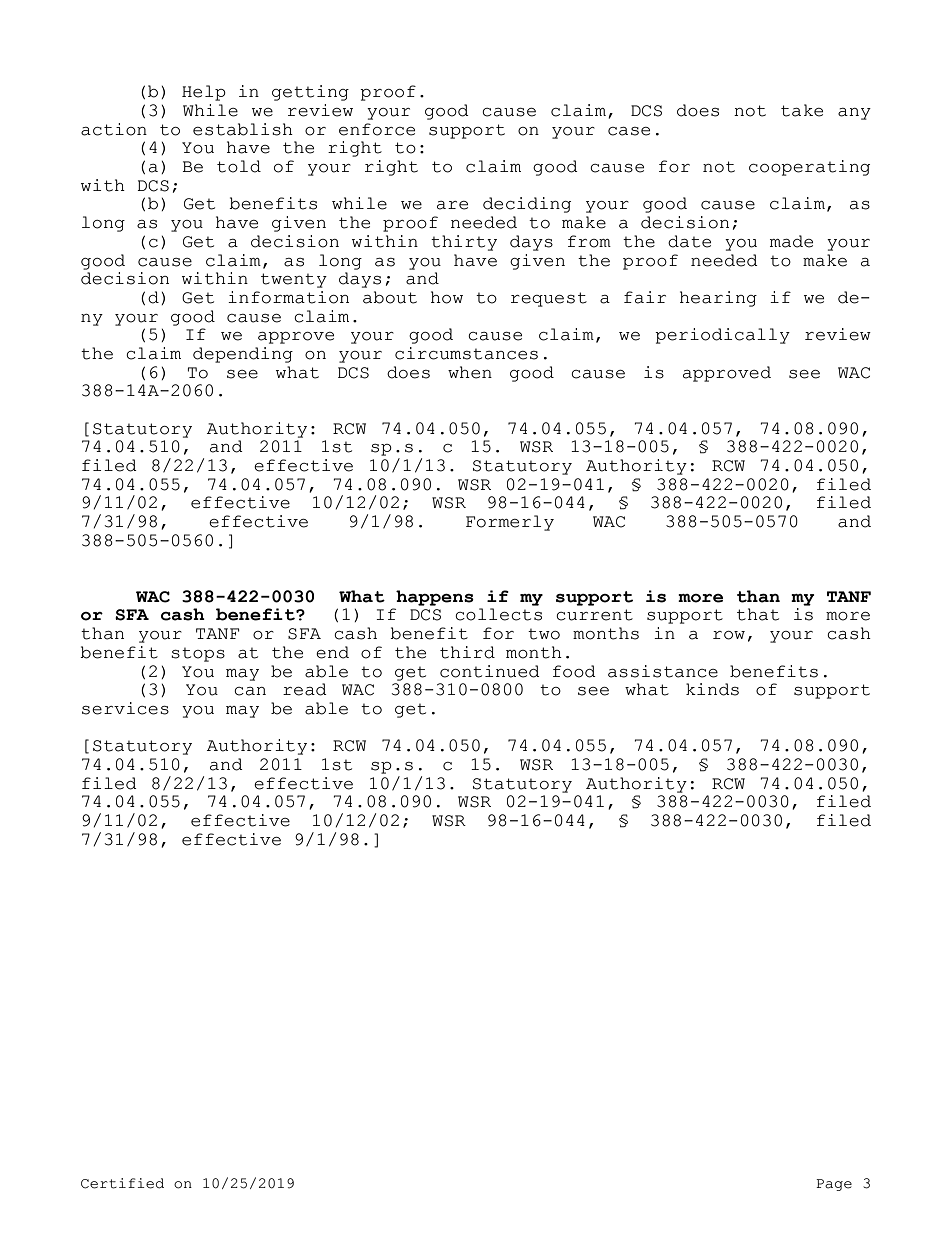  What do you see at coordinates (802, 110) in the screenshot?
I see `take` at bounding box center [802, 110].
